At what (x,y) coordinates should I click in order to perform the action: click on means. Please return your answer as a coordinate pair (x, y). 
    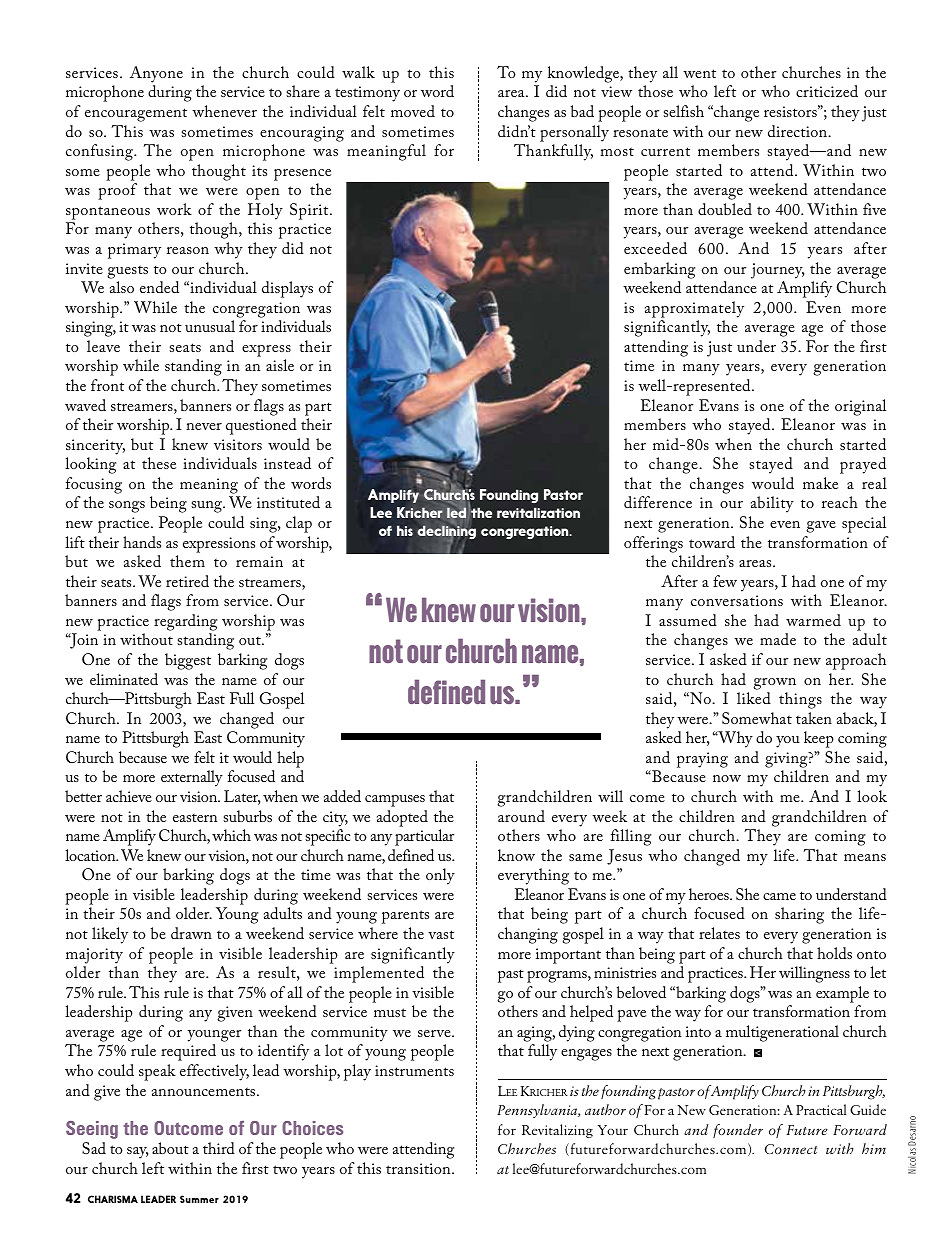
    Looking at the image, I should click on (865, 857).
